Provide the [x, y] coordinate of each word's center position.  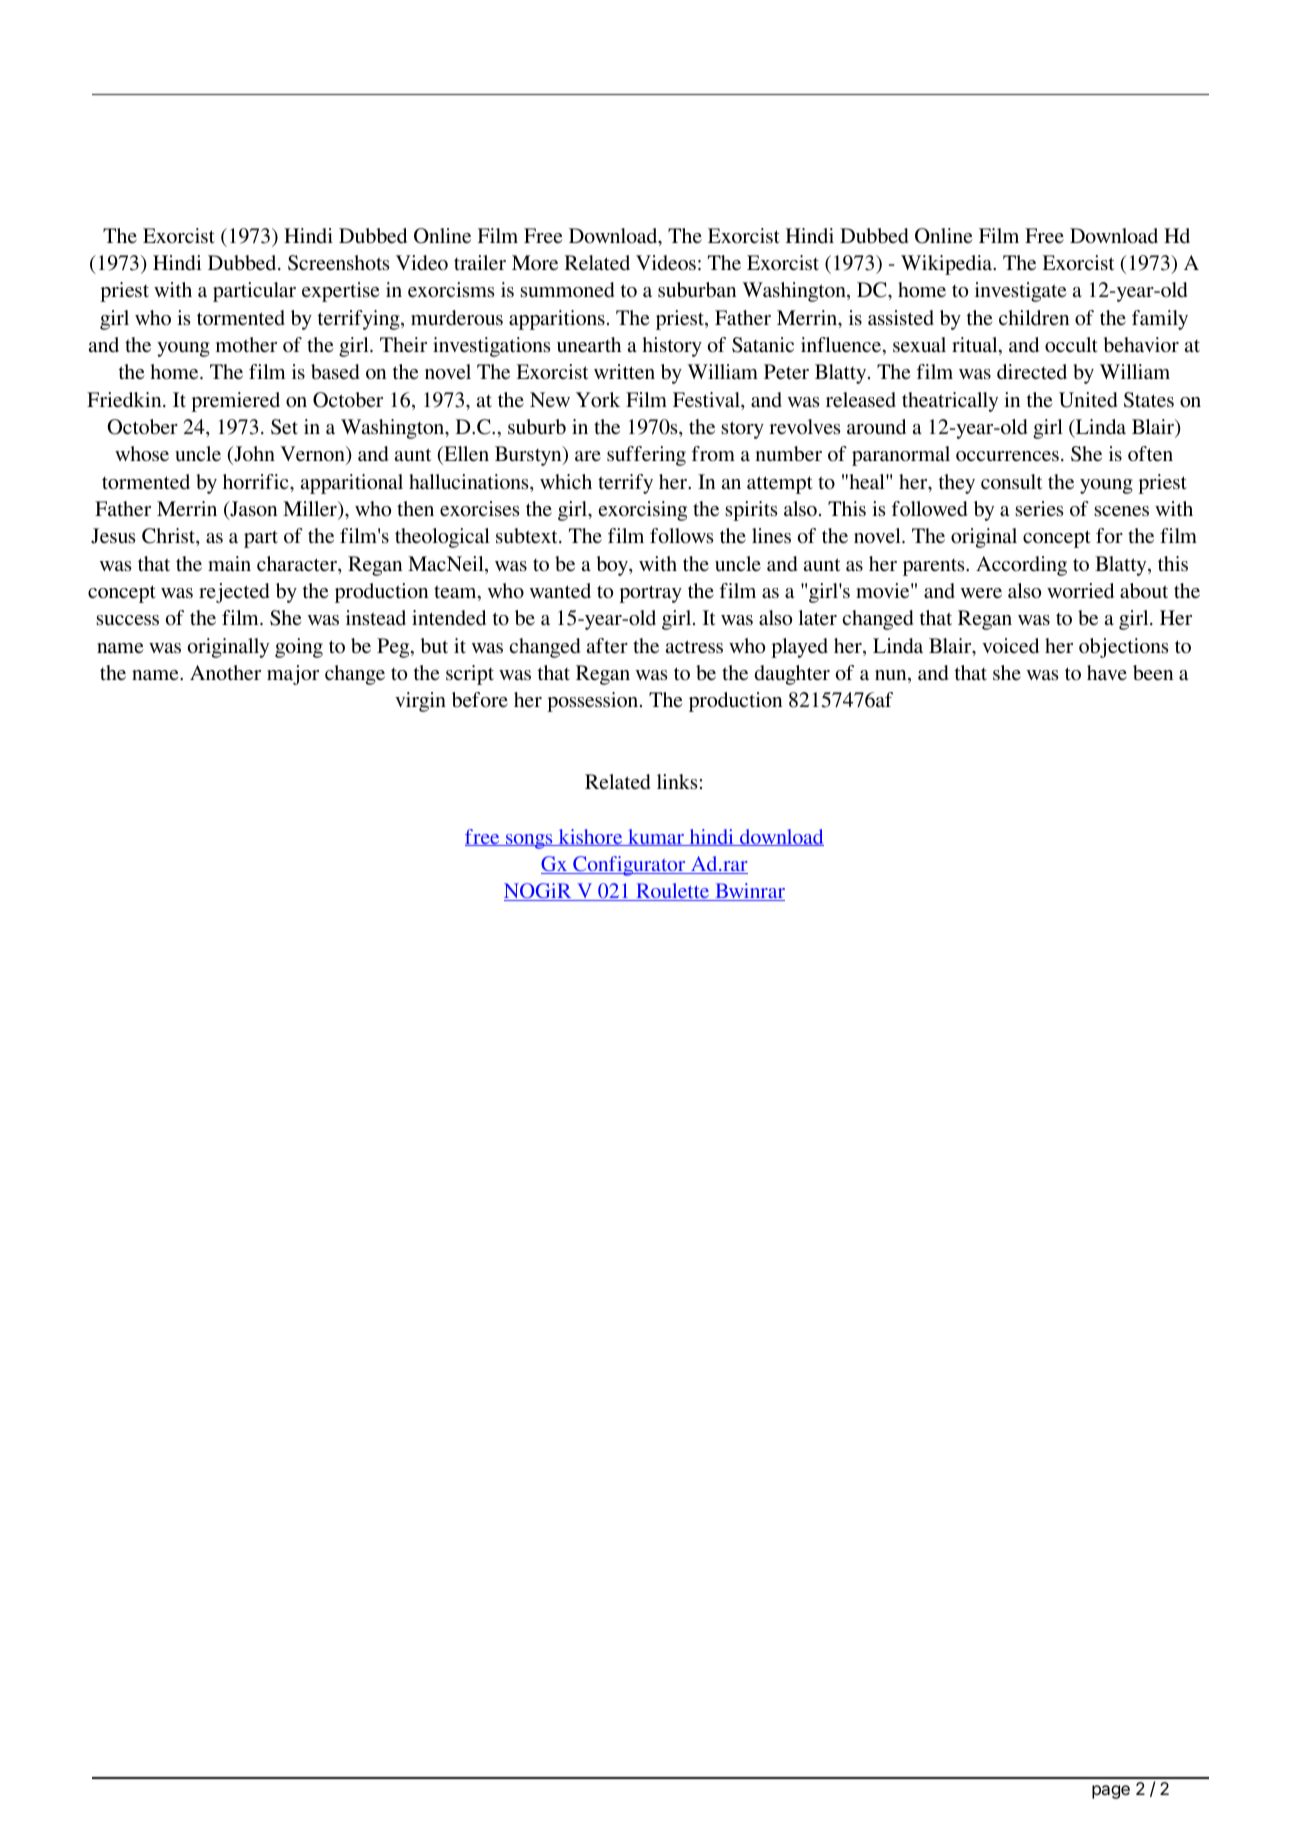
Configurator [629, 866]
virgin [420, 702]
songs [529, 841]
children [1034, 317]
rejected [234, 593]
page [1111, 1792]
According [1021, 566]
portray [650, 594]
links [677, 781]
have [1107, 672]
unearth [589, 344]
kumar [656, 837]
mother [246, 345]
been [1153, 672]
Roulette [673, 892]
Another [225, 673]
